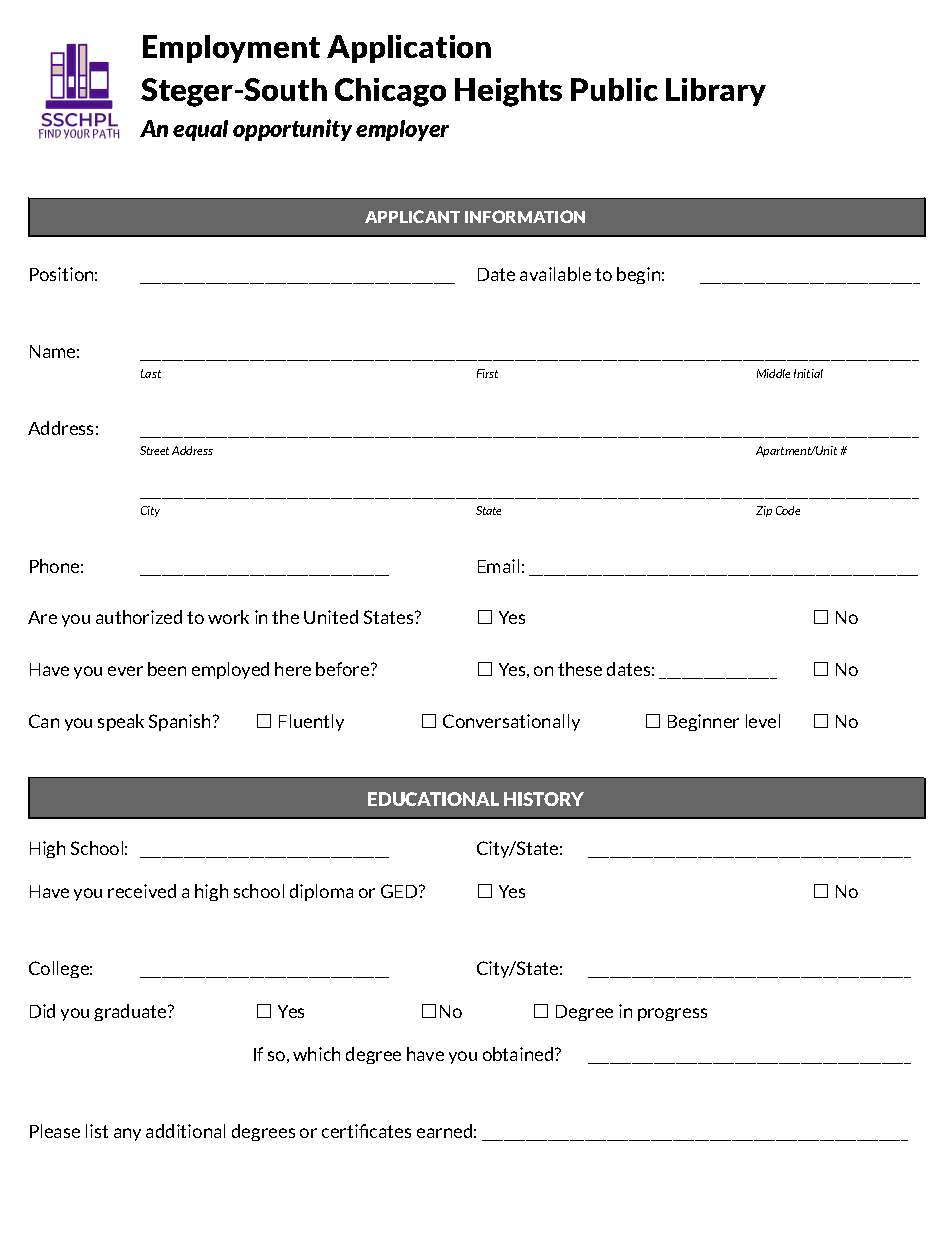 The width and height of the screenshot is (952, 1233). What do you see at coordinates (200, 130) in the screenshot?
I see `equal` at bounding box center [200, 130].
